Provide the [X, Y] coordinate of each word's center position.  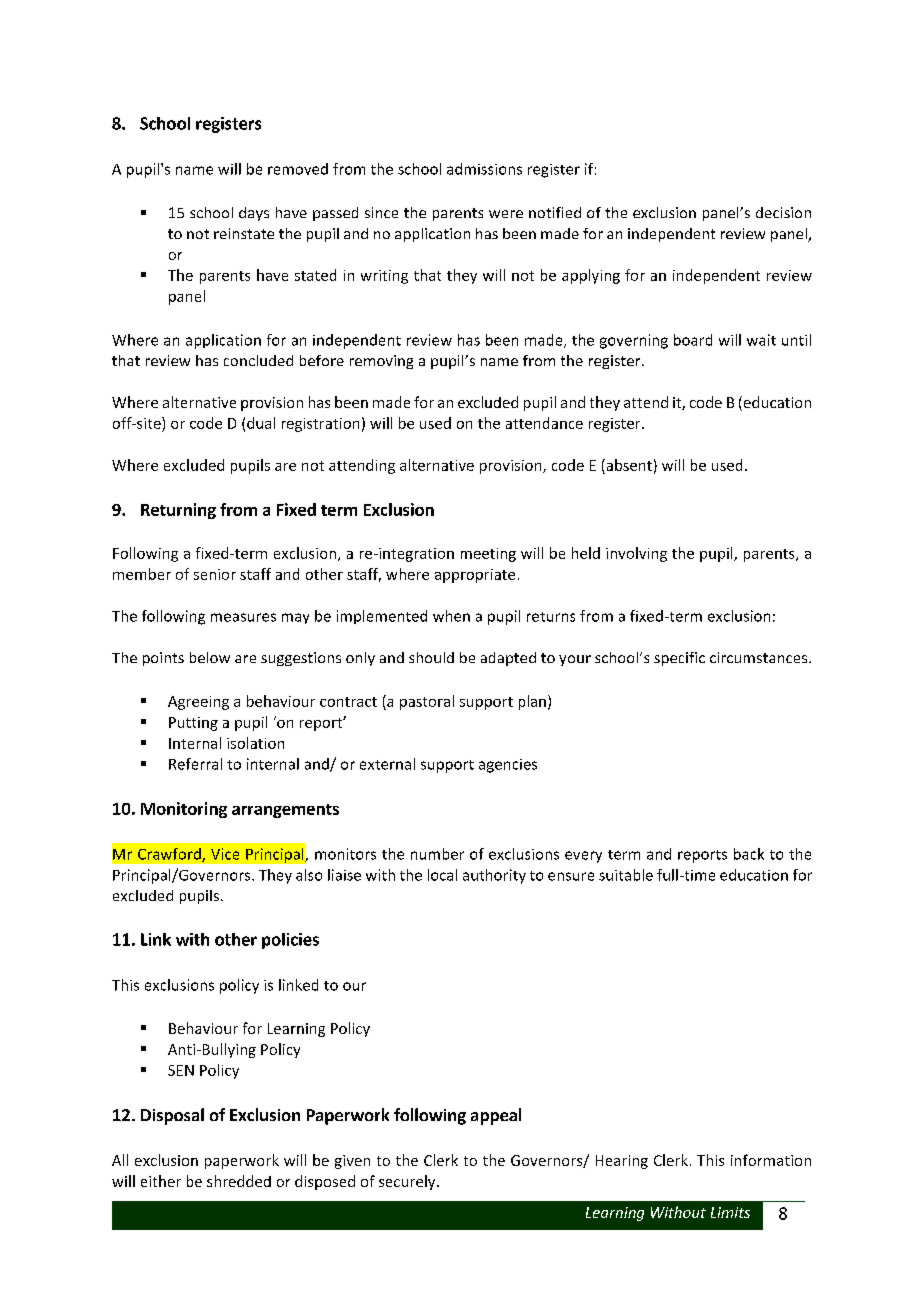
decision [783, 212]
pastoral [427, 702]
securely [408, 1182]
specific [679, 659]
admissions [484, 169]
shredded [239, 1181]
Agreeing [198, 703]
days [254, 214]
